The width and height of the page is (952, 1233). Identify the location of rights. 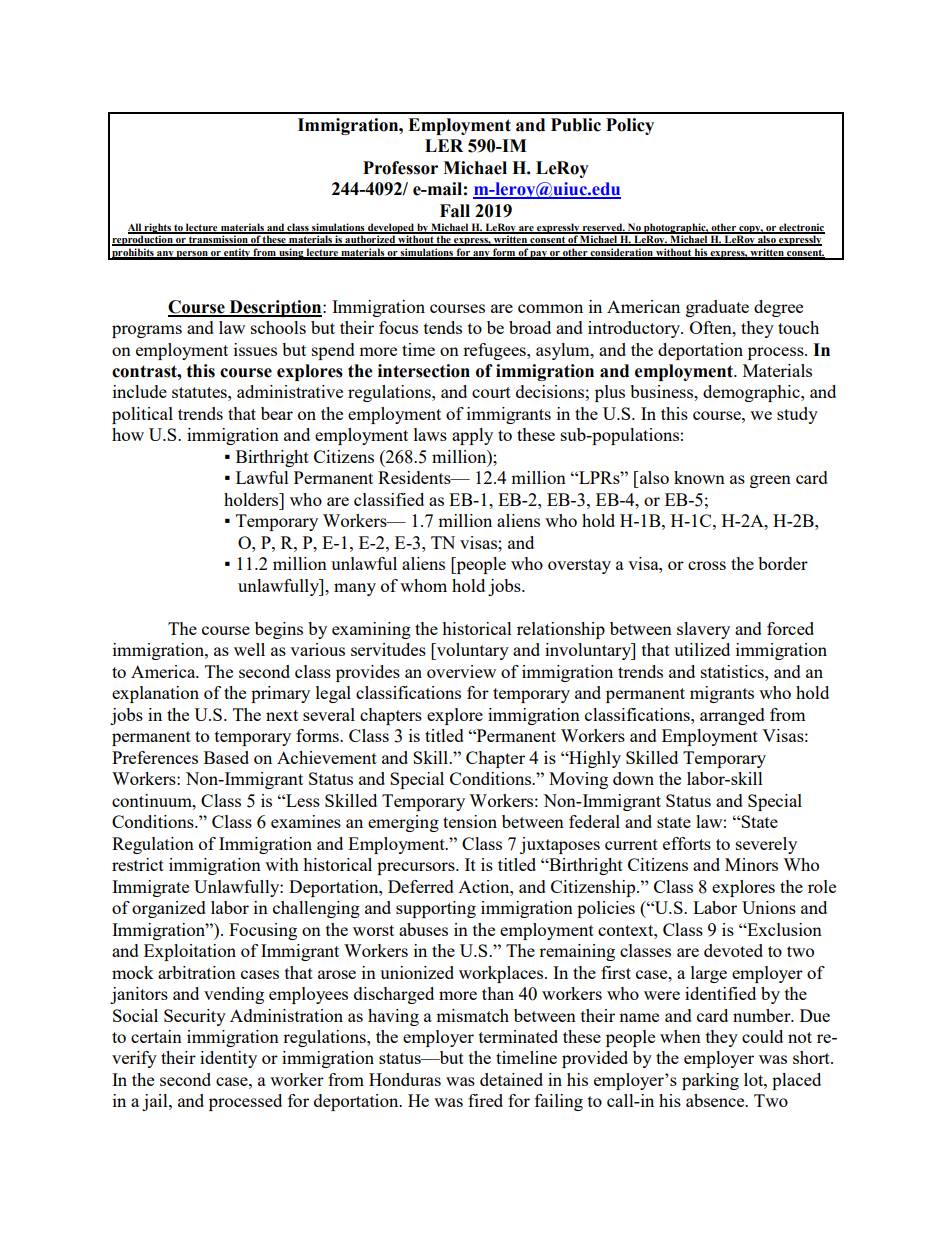
(158, 229).
